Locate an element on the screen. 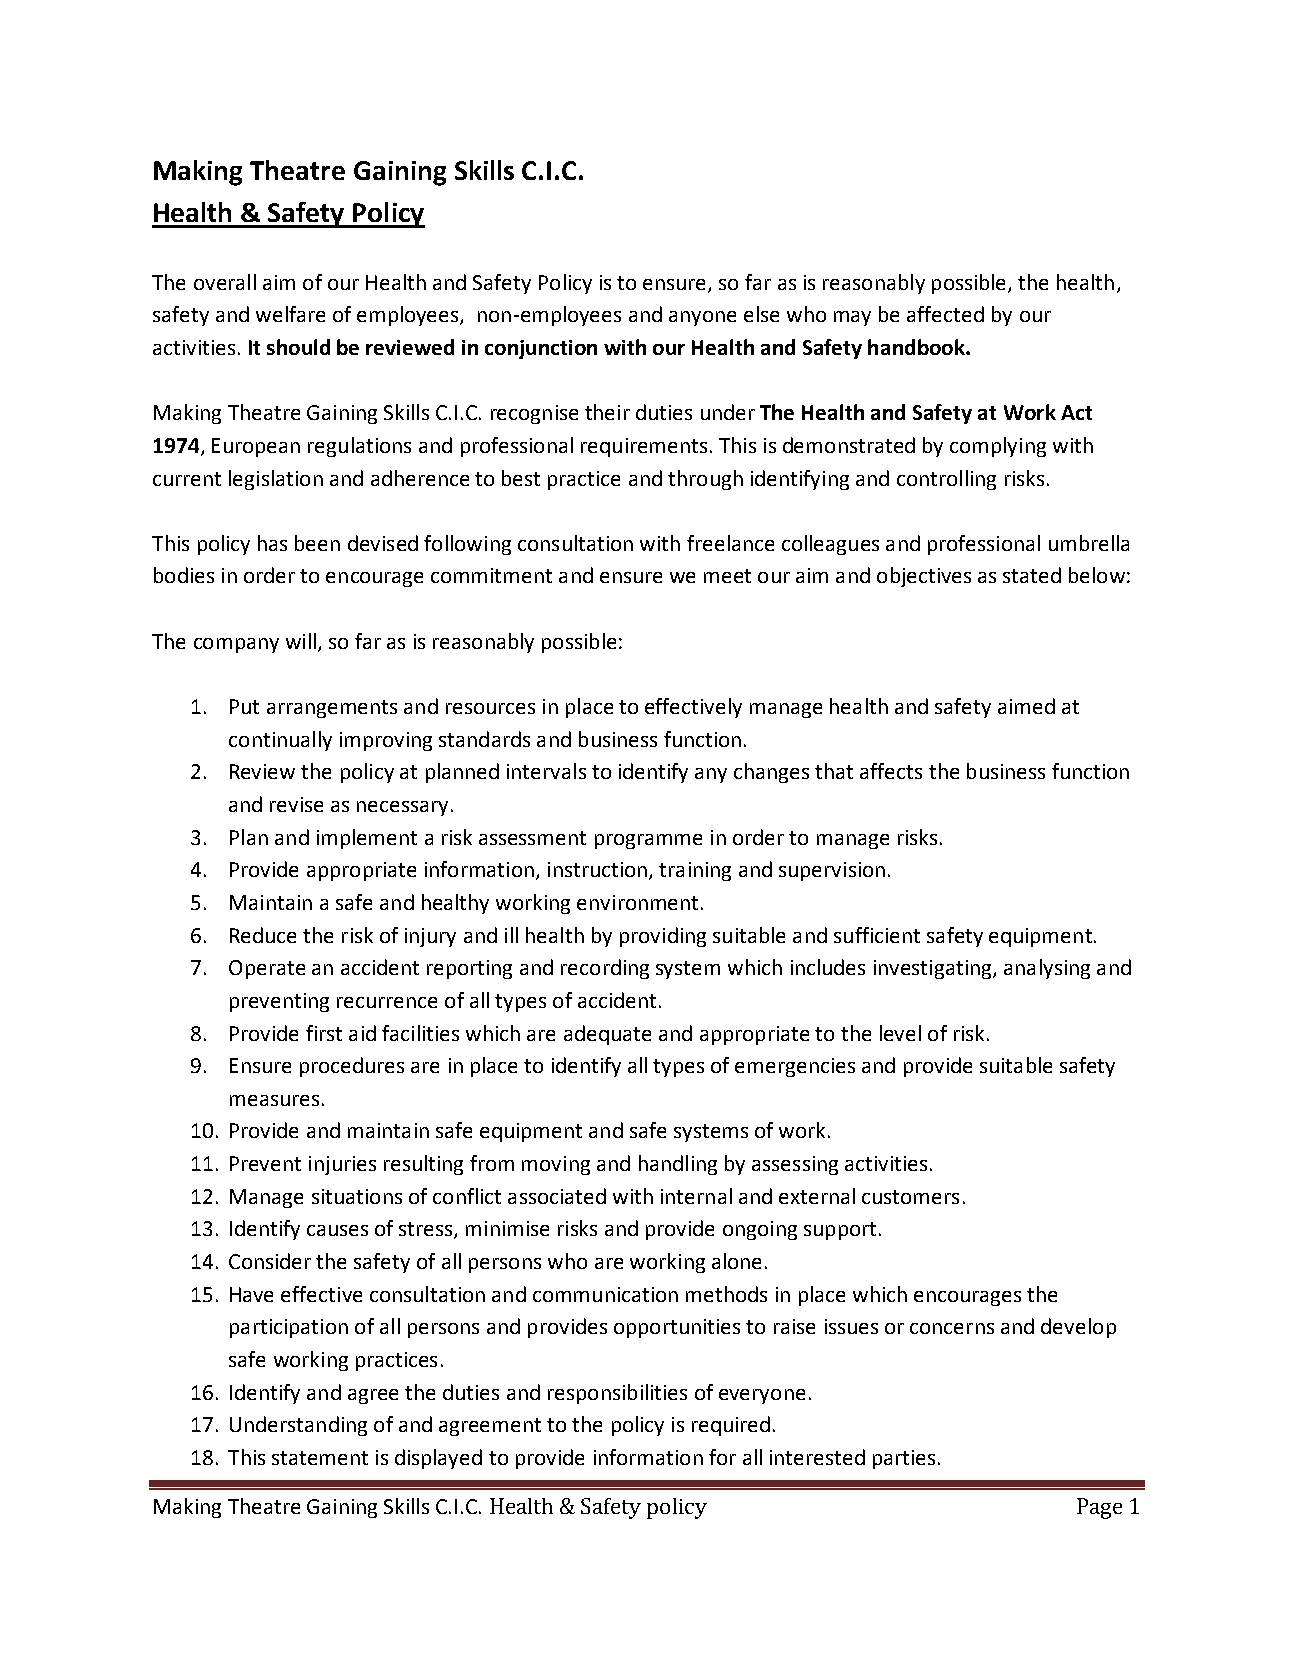 This screenshot has height=1674, width=1293. injuries is located at coordinates (342, 1165).
